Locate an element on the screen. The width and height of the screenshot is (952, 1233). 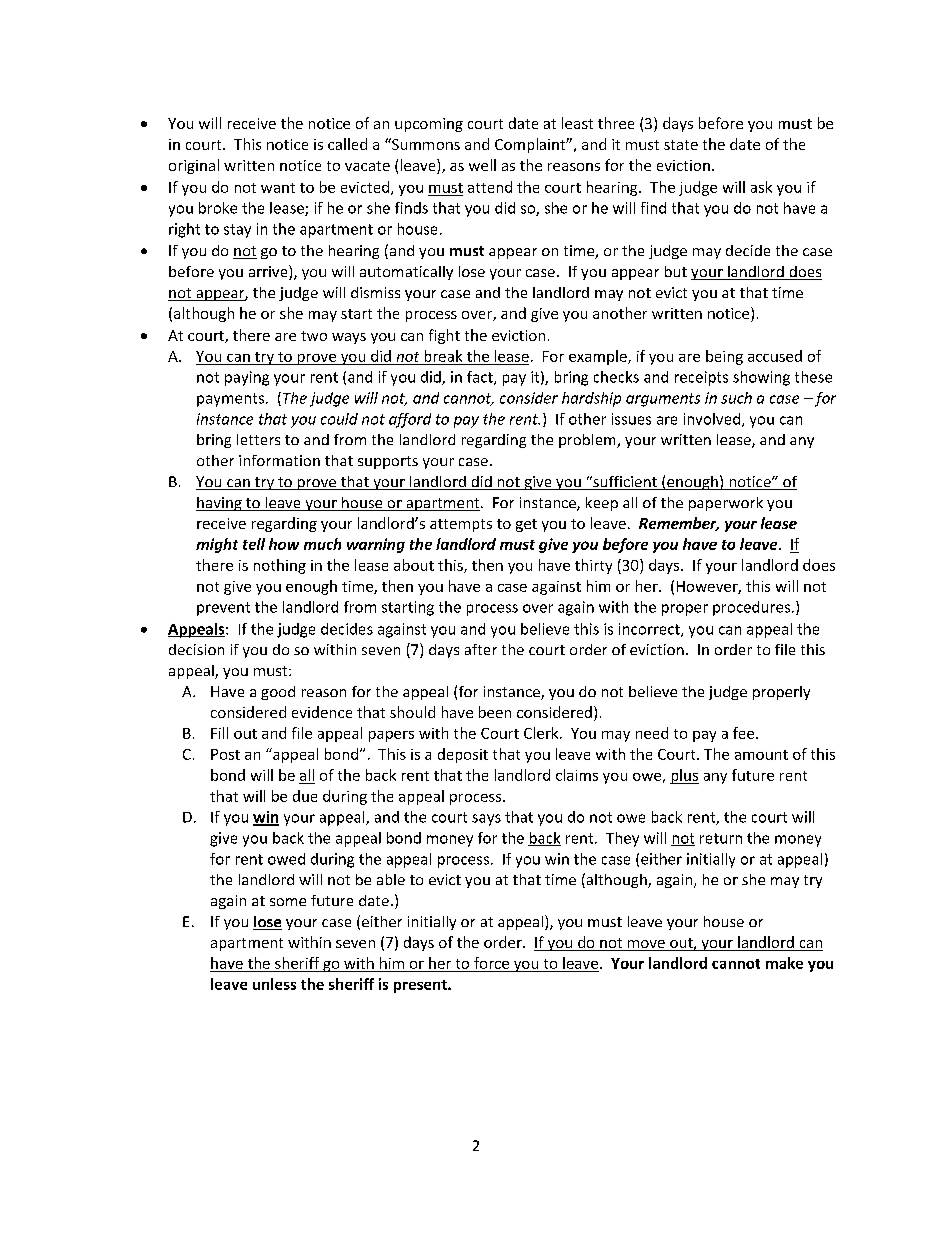
amount is located at coordinates (761, 755).
